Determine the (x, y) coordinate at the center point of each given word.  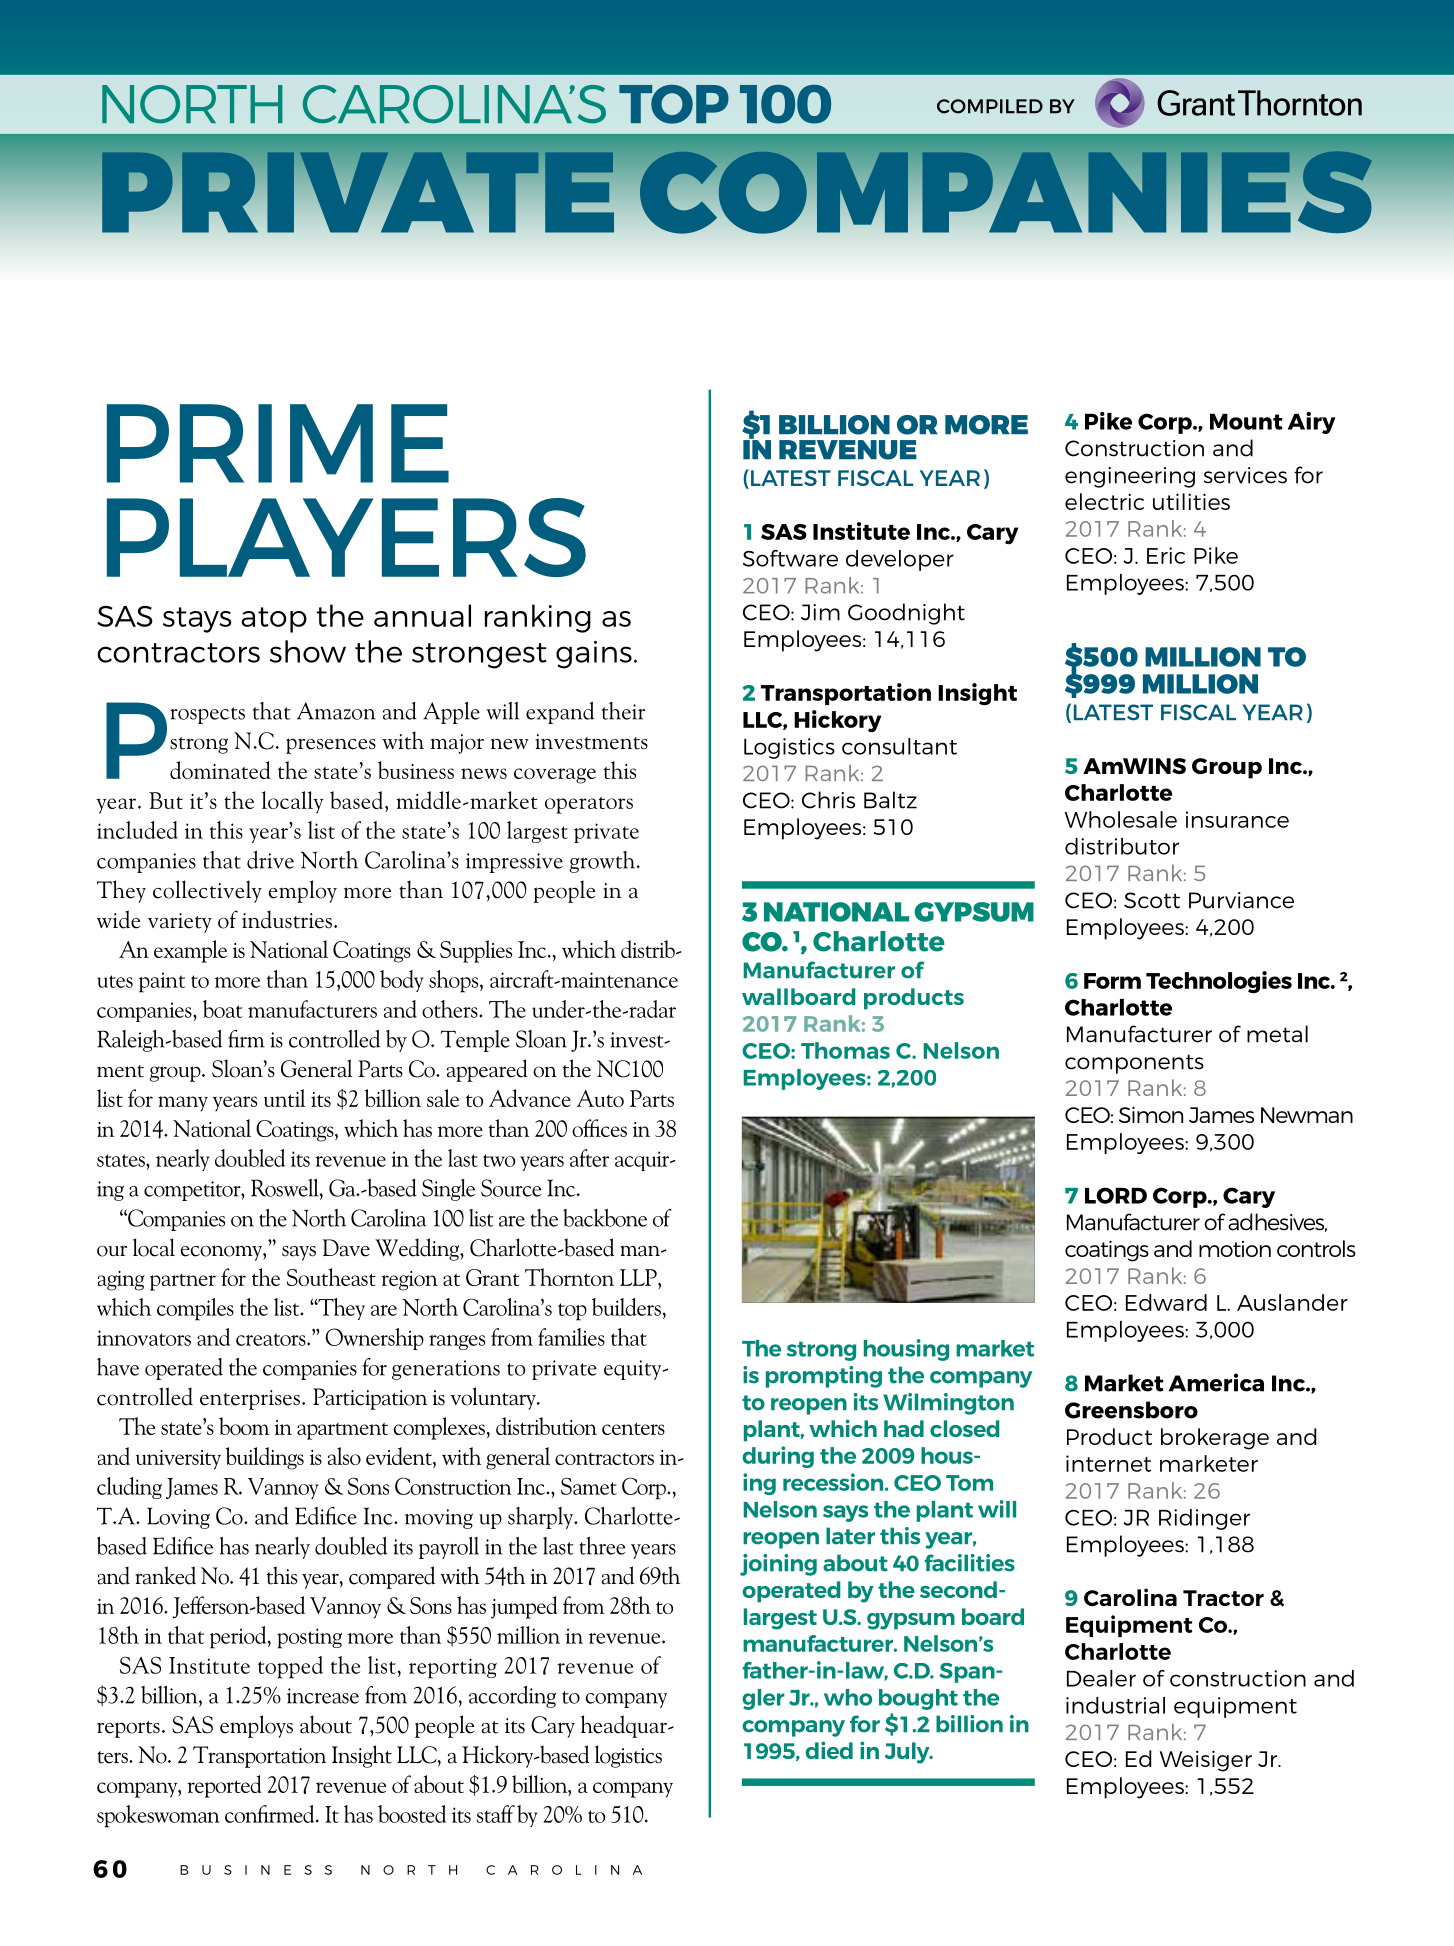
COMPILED (990, 106)
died (829, 1750)
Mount (1246, 422)
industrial (1115, 1705)
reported (224, 1786)
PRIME (278, 443)
